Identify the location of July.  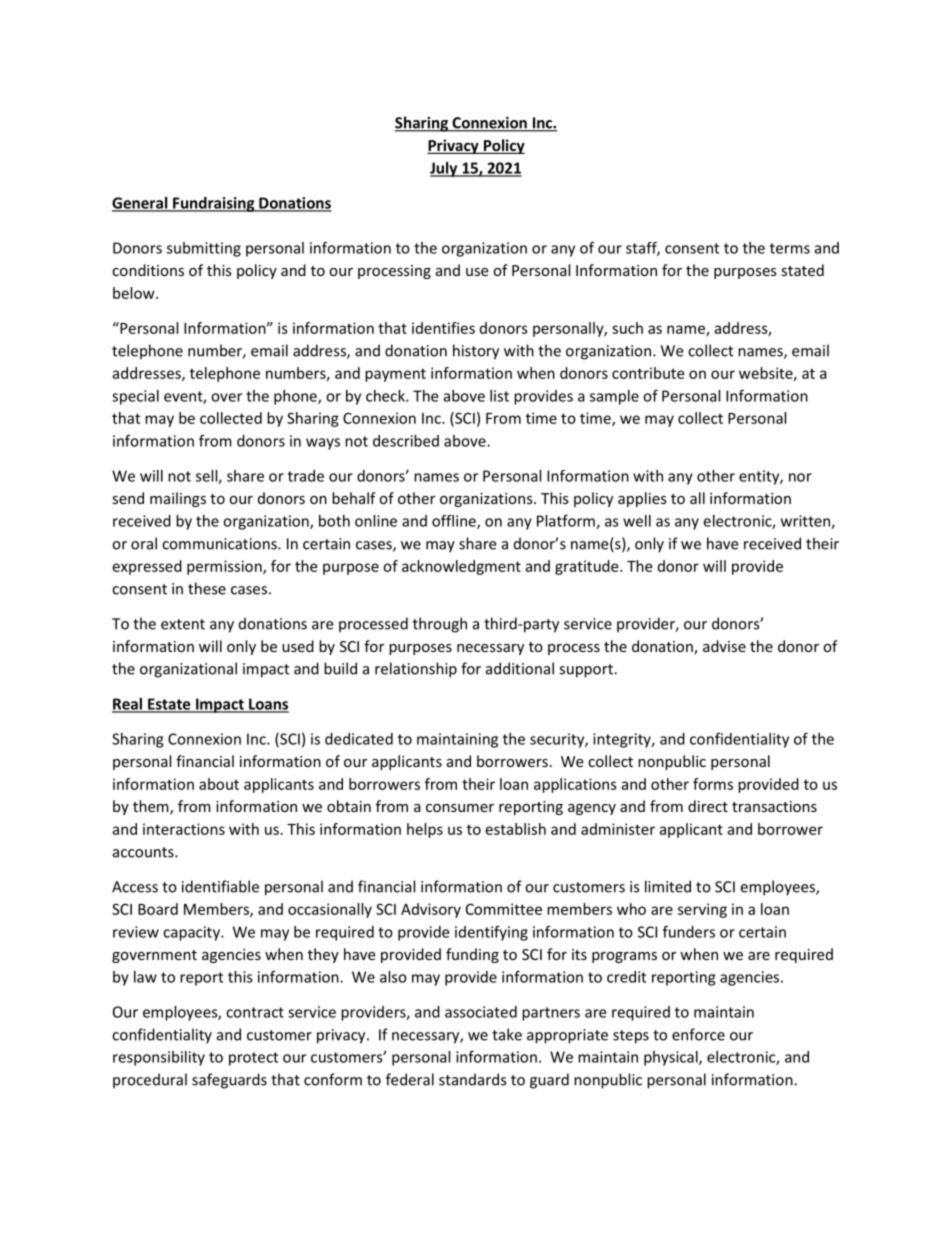
(445, 169).
